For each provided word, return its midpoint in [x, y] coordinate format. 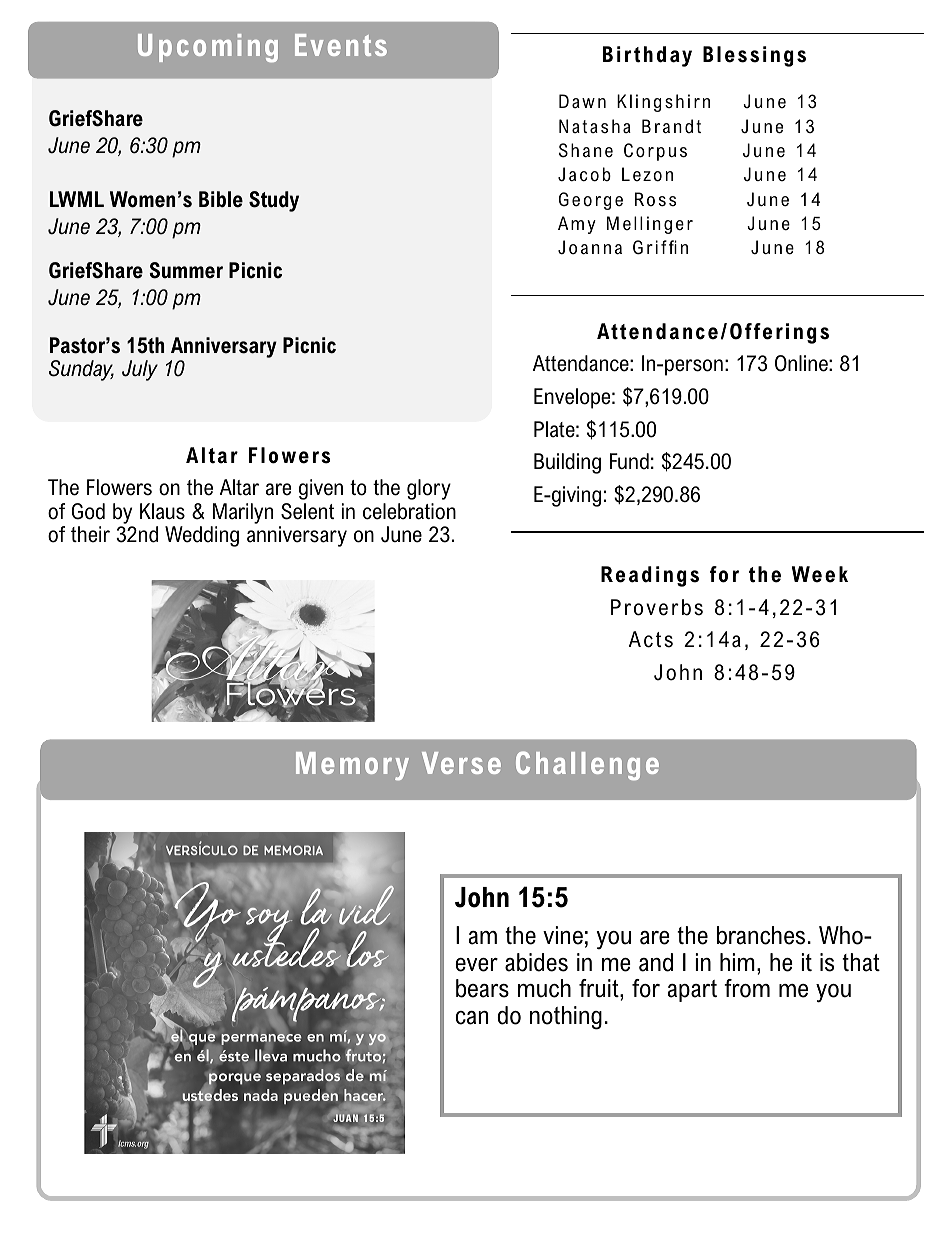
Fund [629, 461]
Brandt [671, 126]
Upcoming [208, 48]
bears [482, 988]
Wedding [202, 536]
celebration [409, 511]
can [471, 1018]
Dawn [582, 101]
